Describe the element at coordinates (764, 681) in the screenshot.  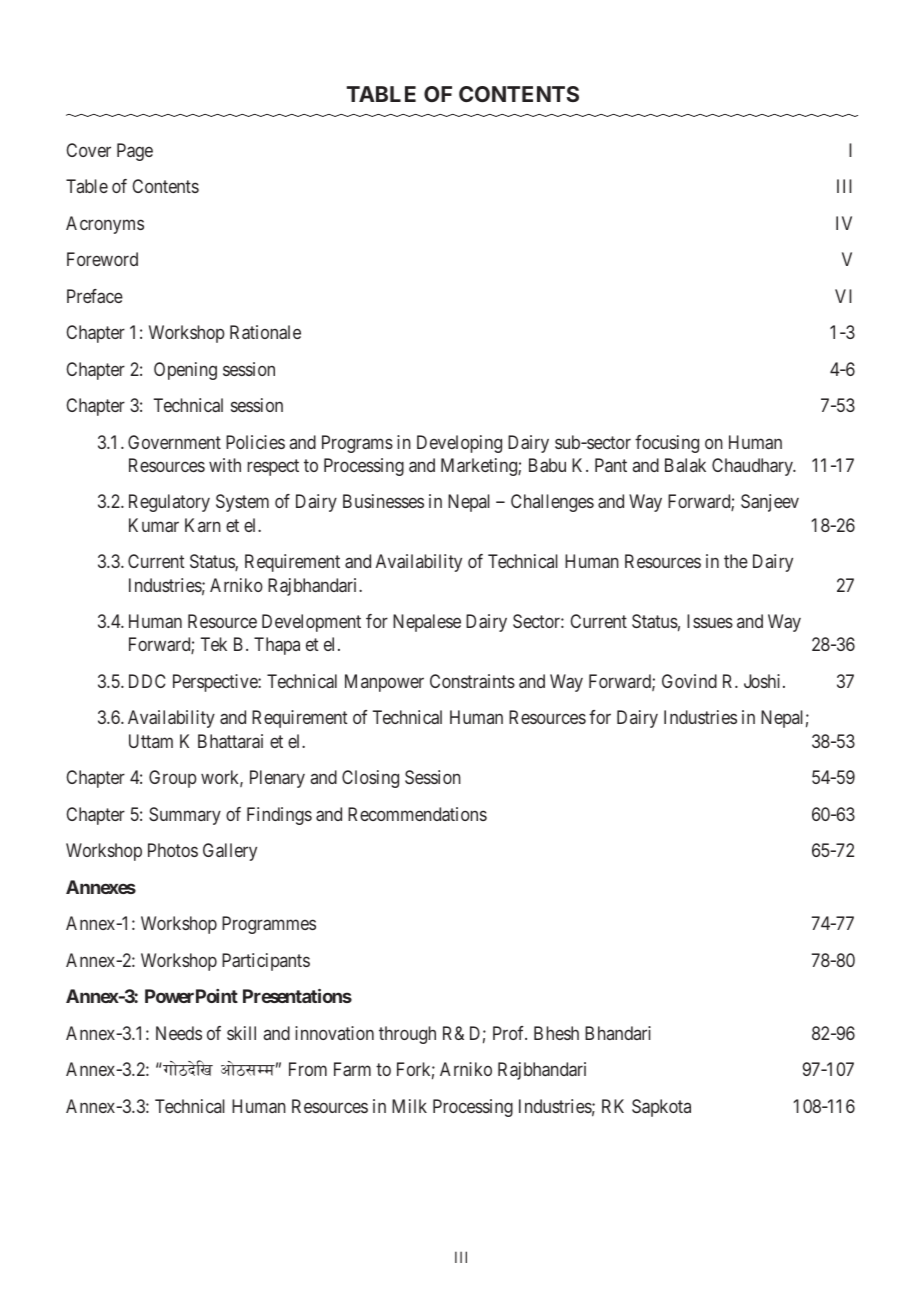
I see `Joshi` at that location.
